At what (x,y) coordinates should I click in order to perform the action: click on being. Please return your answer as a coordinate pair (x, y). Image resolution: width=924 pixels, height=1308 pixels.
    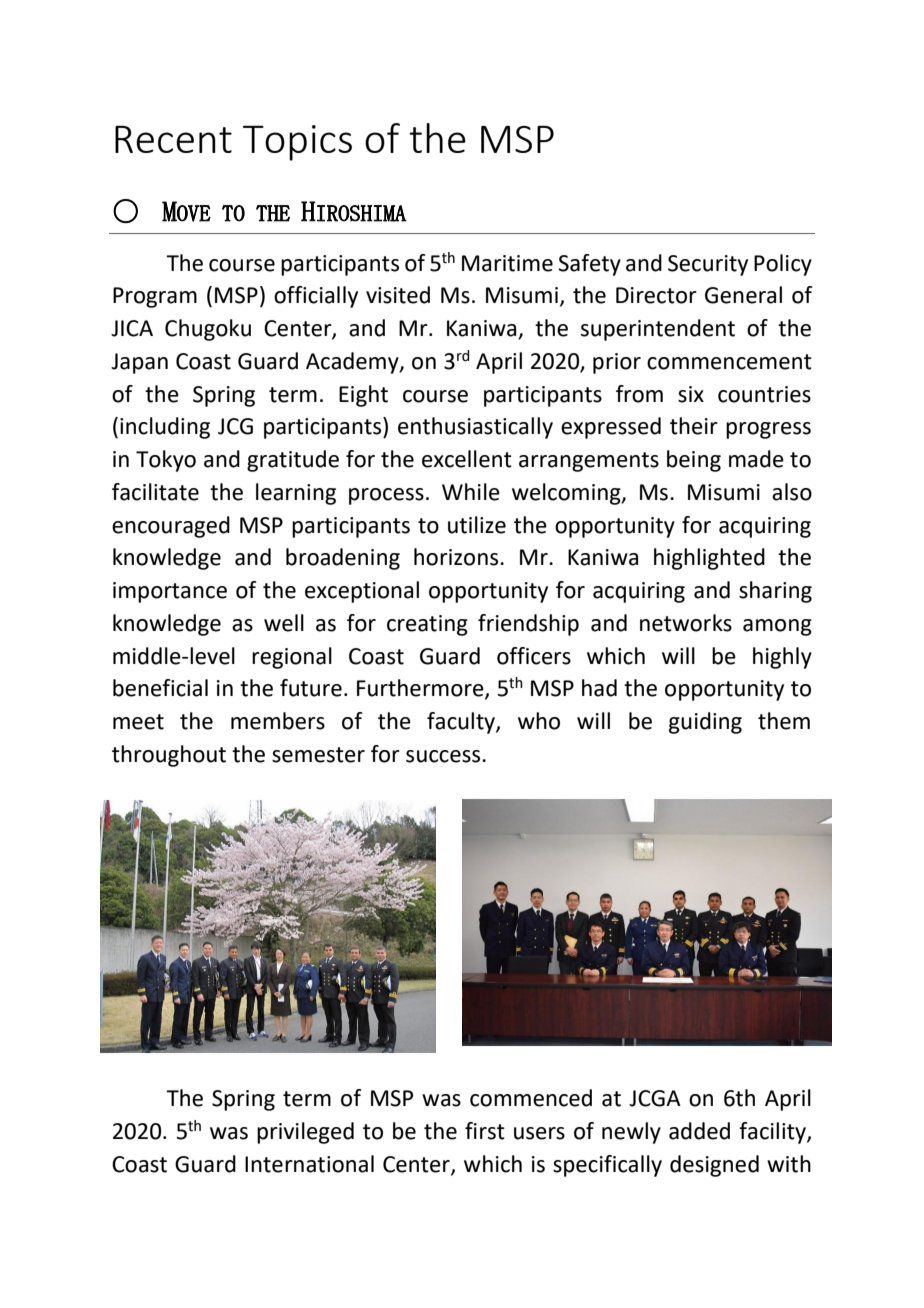
    Looking at the image, I should click on (694, 461).
